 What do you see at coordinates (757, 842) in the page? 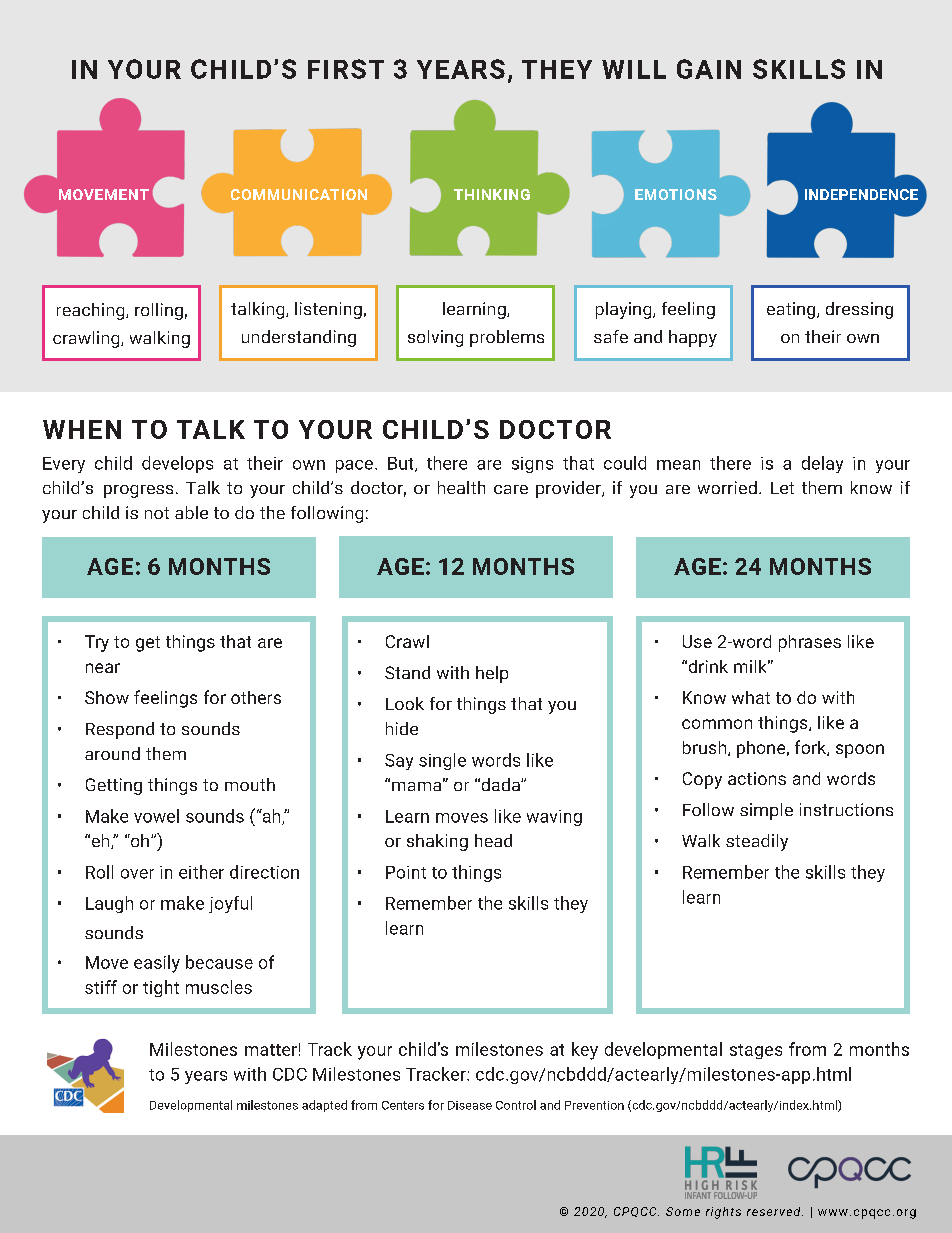
I see `steadily` at bounding box center [757, 842].
